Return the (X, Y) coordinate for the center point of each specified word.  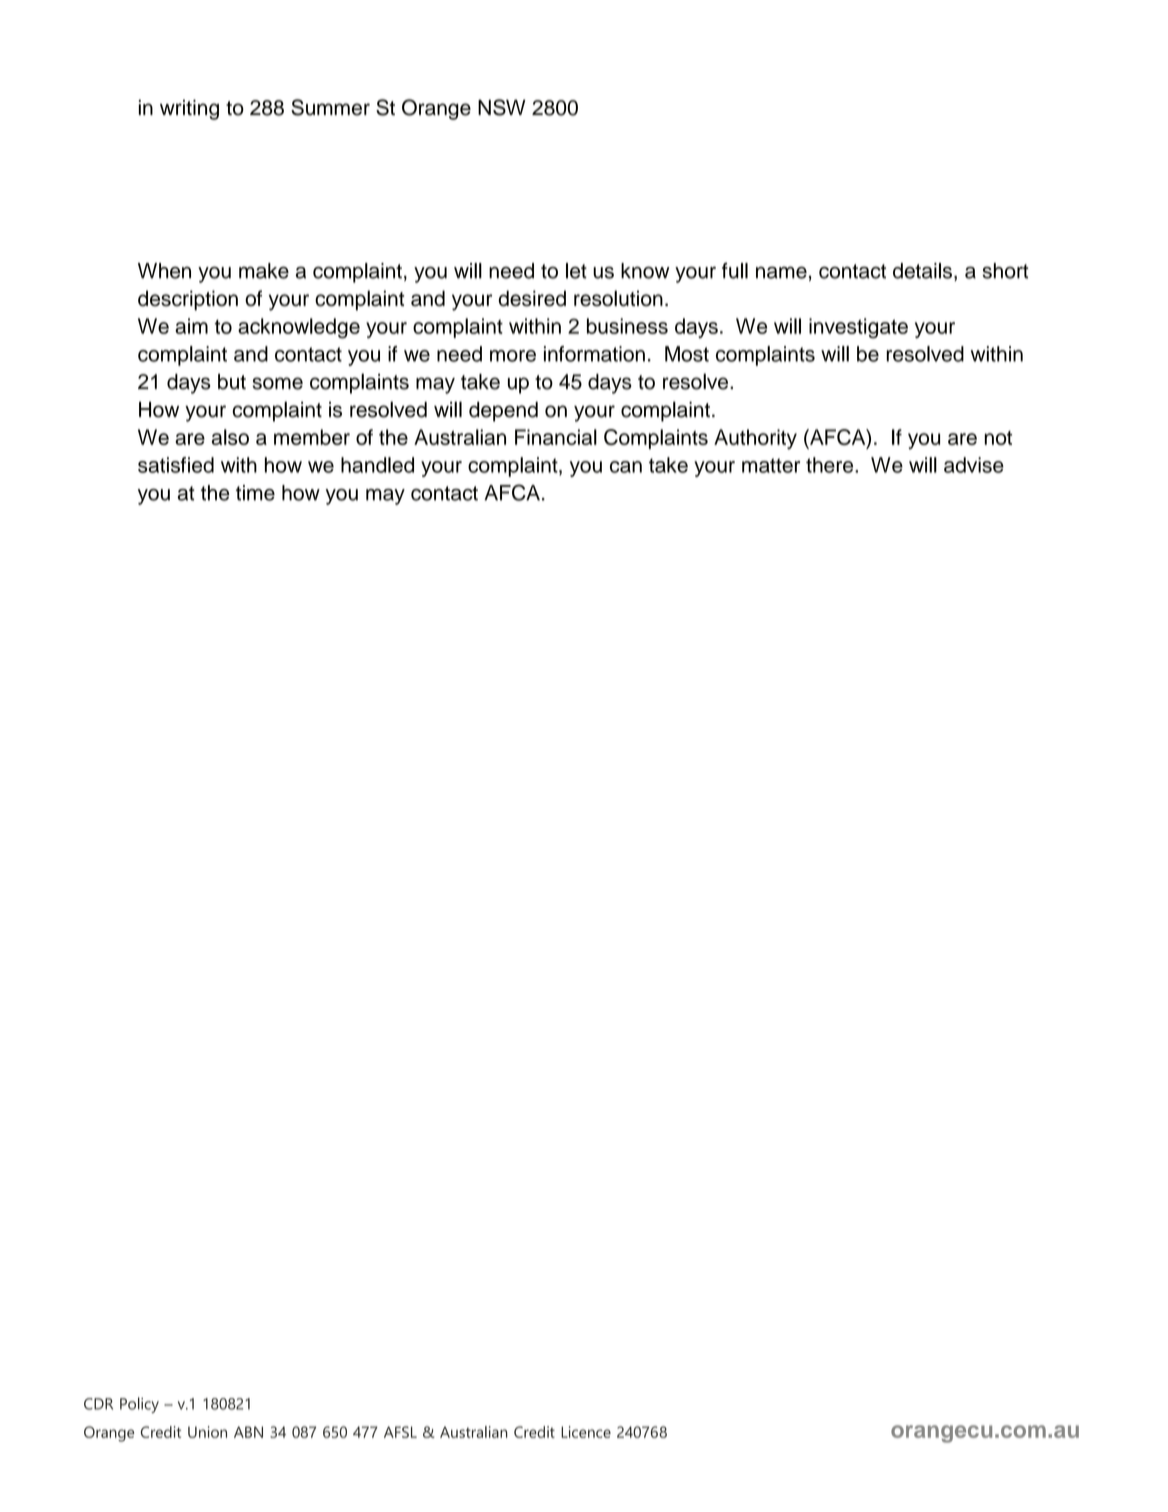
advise (974, 465)
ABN (248, 1432)
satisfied (176, 465)
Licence (586, 1432)
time (255, 493)
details (922, 271)
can (626, 467)
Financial (556, 437)
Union (207, 1432)
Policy (139, 1405)
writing (189, 110)
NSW (502, 107)
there (831, 465)
